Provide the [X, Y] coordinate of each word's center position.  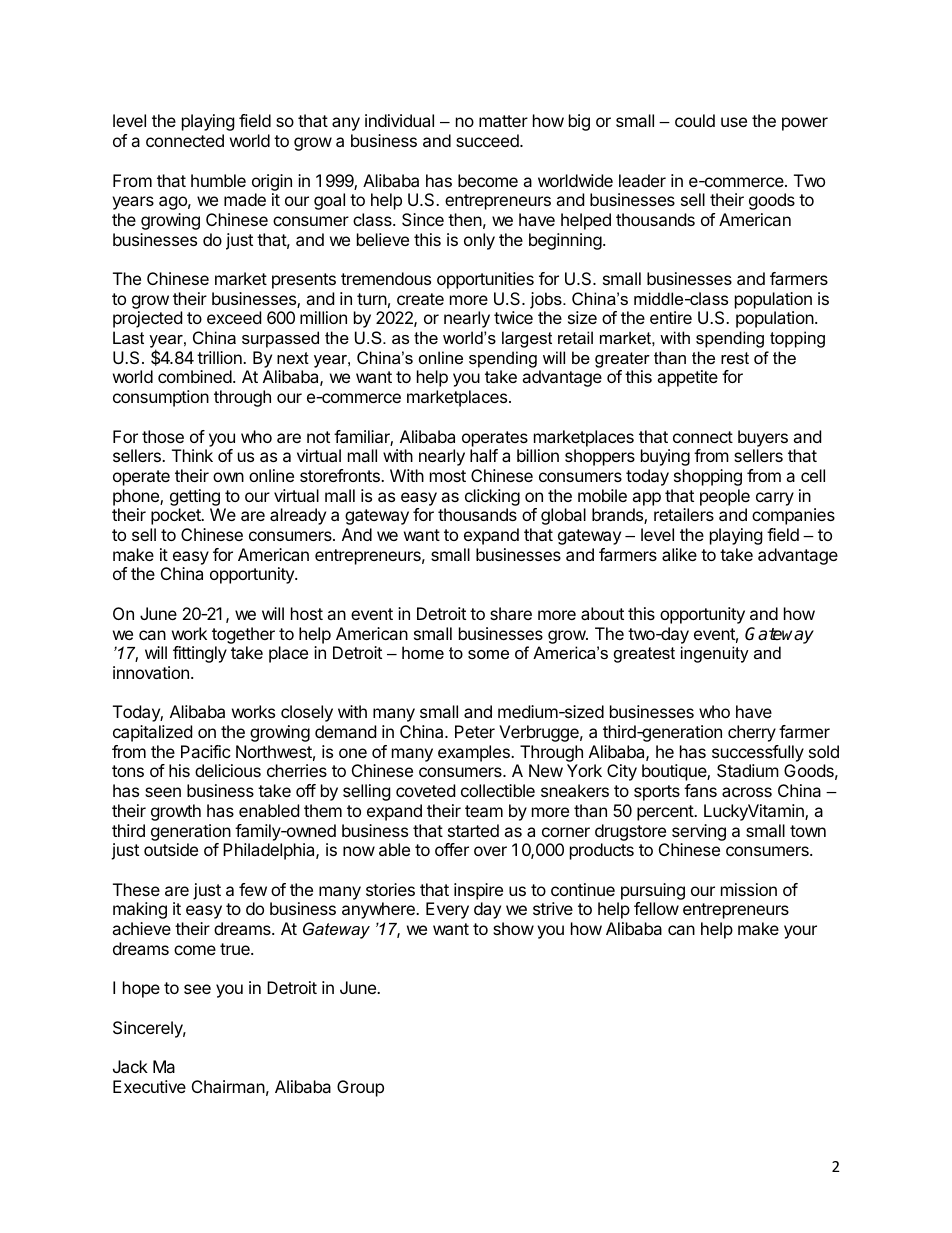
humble [218, 180]
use [734, 122]
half [484, 455]
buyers [763, 438]
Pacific [206, 751]
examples [475, 753]
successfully [758, 753]
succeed [488, 140]
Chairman [228, 1086]
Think [192, 455]
